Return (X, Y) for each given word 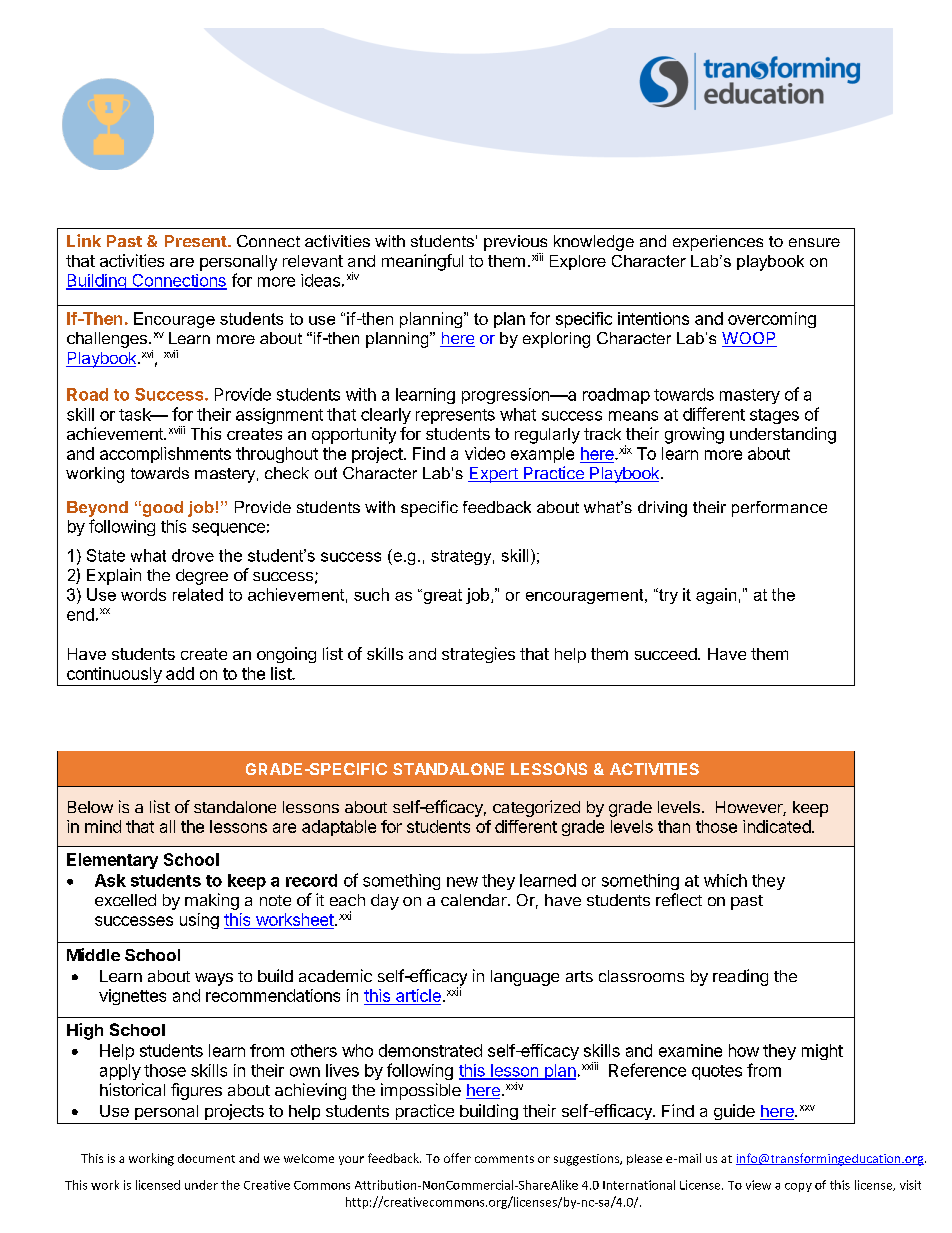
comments (504, 1159)
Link (84, 240)
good (161, 509)
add (180, 673)
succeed (666, 654)
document (206, 1158)
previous (515, 243)
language (525, 978)
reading (740, 977)
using (199, 921)
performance (779, 509)
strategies (478, 655)
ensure (814, 242)
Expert (494, 475)
